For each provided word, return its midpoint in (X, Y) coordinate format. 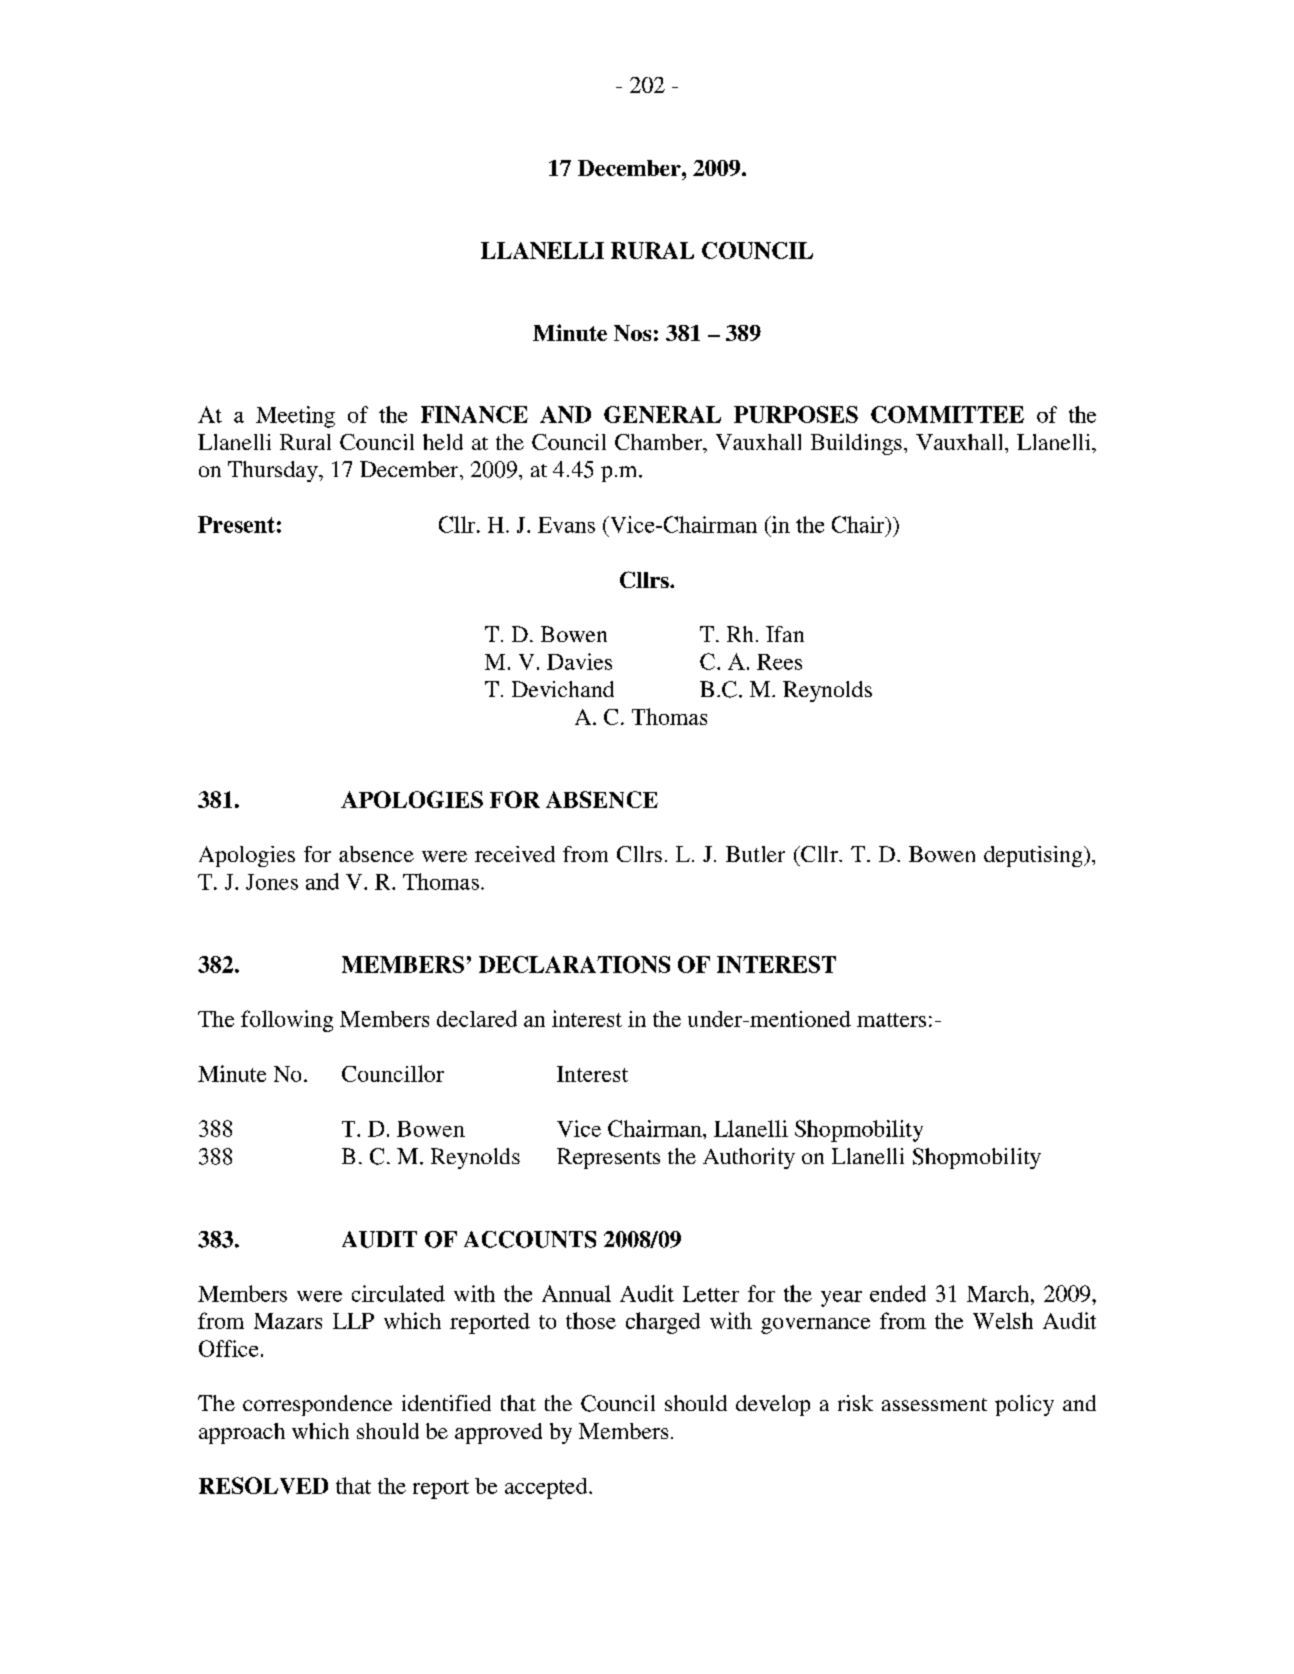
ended (898, 1293)
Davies (579, 661)
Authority (749, 1158)
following (287, 1021)
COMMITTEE (947, 414)
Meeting (295, 417)
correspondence (317, 1405)
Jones (272, 882)
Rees (779, 662)
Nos (632, 333)
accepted (547, 1488)
